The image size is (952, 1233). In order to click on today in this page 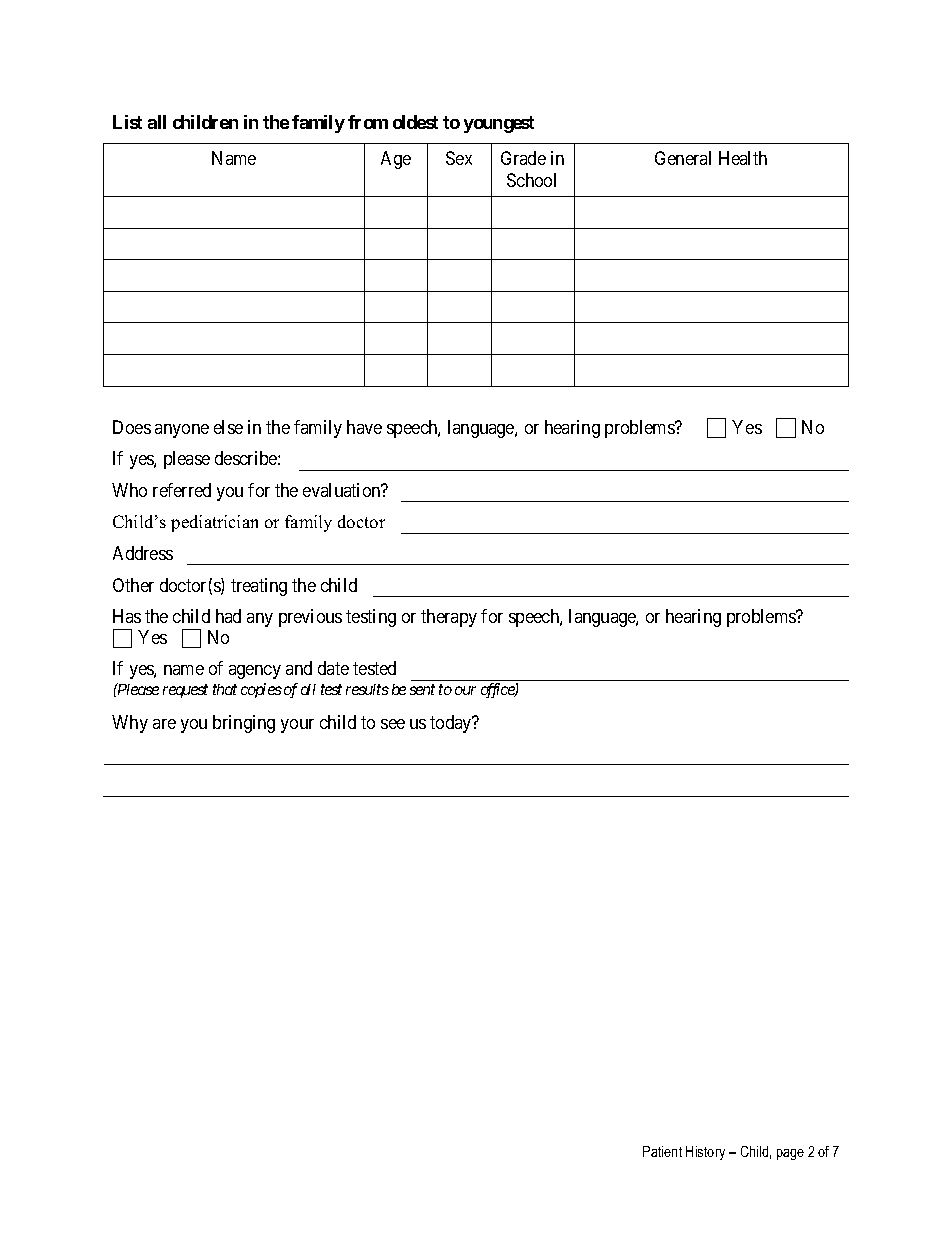, I will do `click(452, 724)`.
